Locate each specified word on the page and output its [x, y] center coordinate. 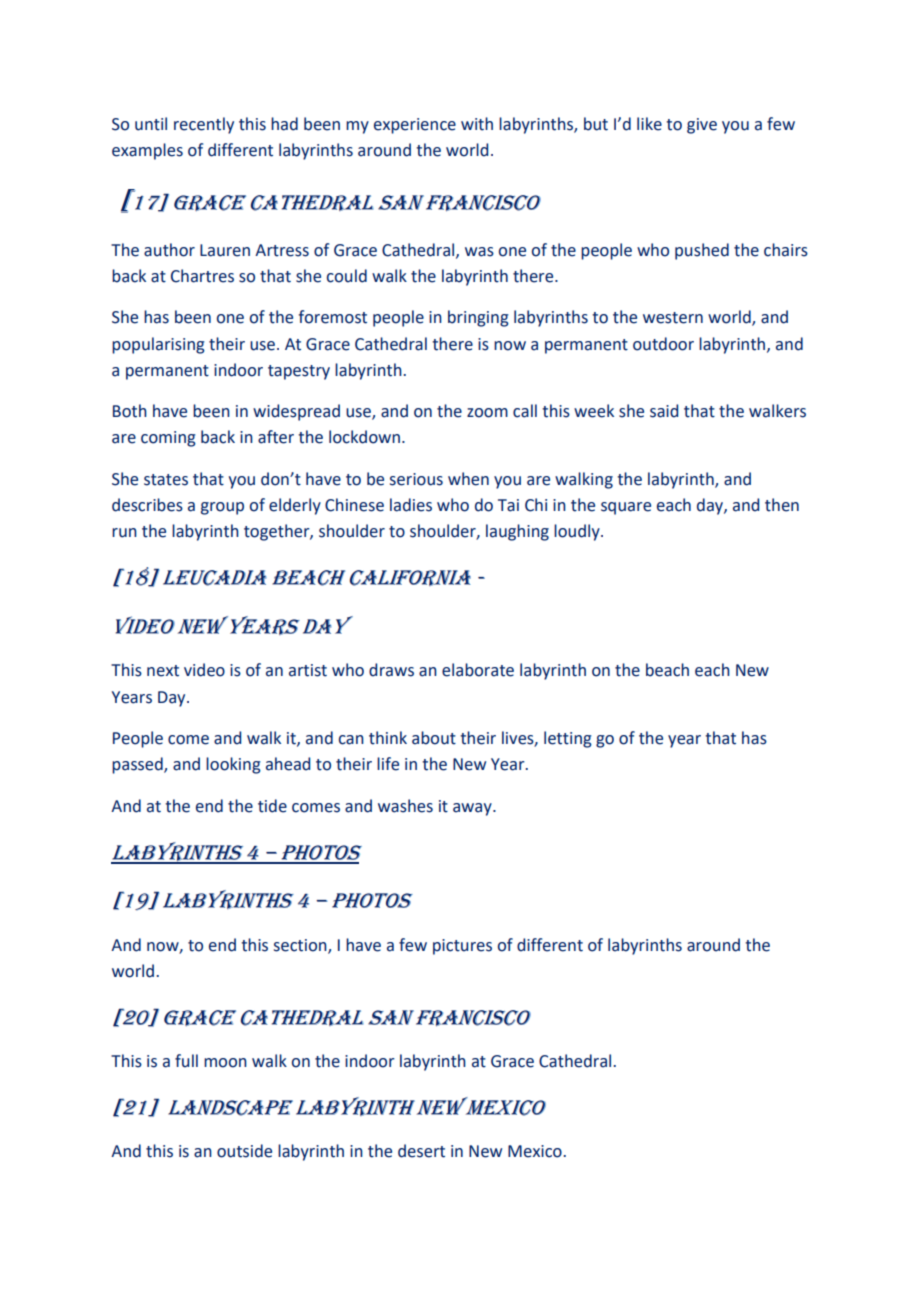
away [473, 809]
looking [233, 765]
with [477, 124]
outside [244, 1151]
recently [204, 125]
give [702, 126]
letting [568, 739]
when [468, 479]
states [166, 480]
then [782, 505]
